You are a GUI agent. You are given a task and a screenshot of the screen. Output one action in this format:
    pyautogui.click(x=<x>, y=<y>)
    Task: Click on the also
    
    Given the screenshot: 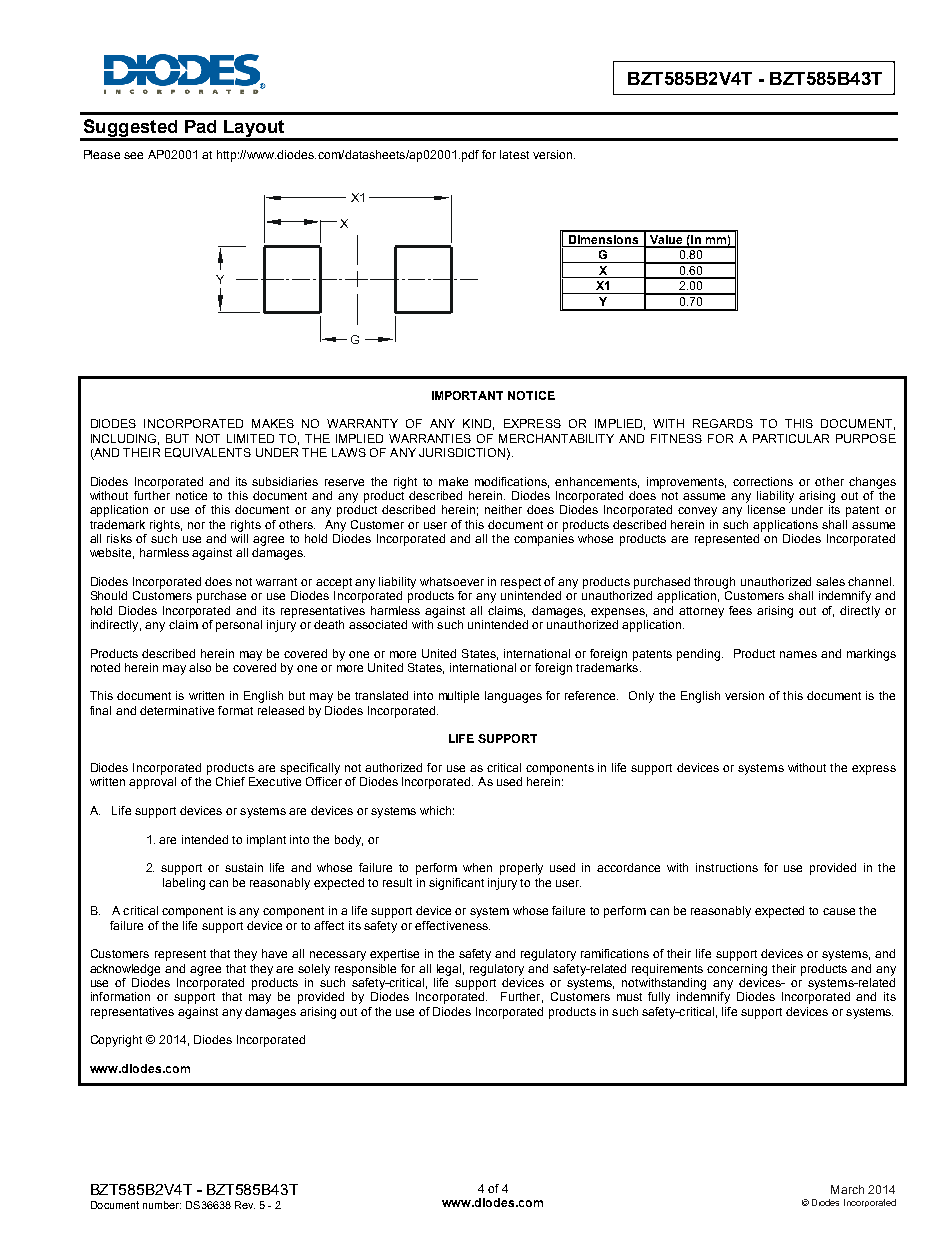 What is the action you would take?
    pyautogui.click(x=200, y=667)
